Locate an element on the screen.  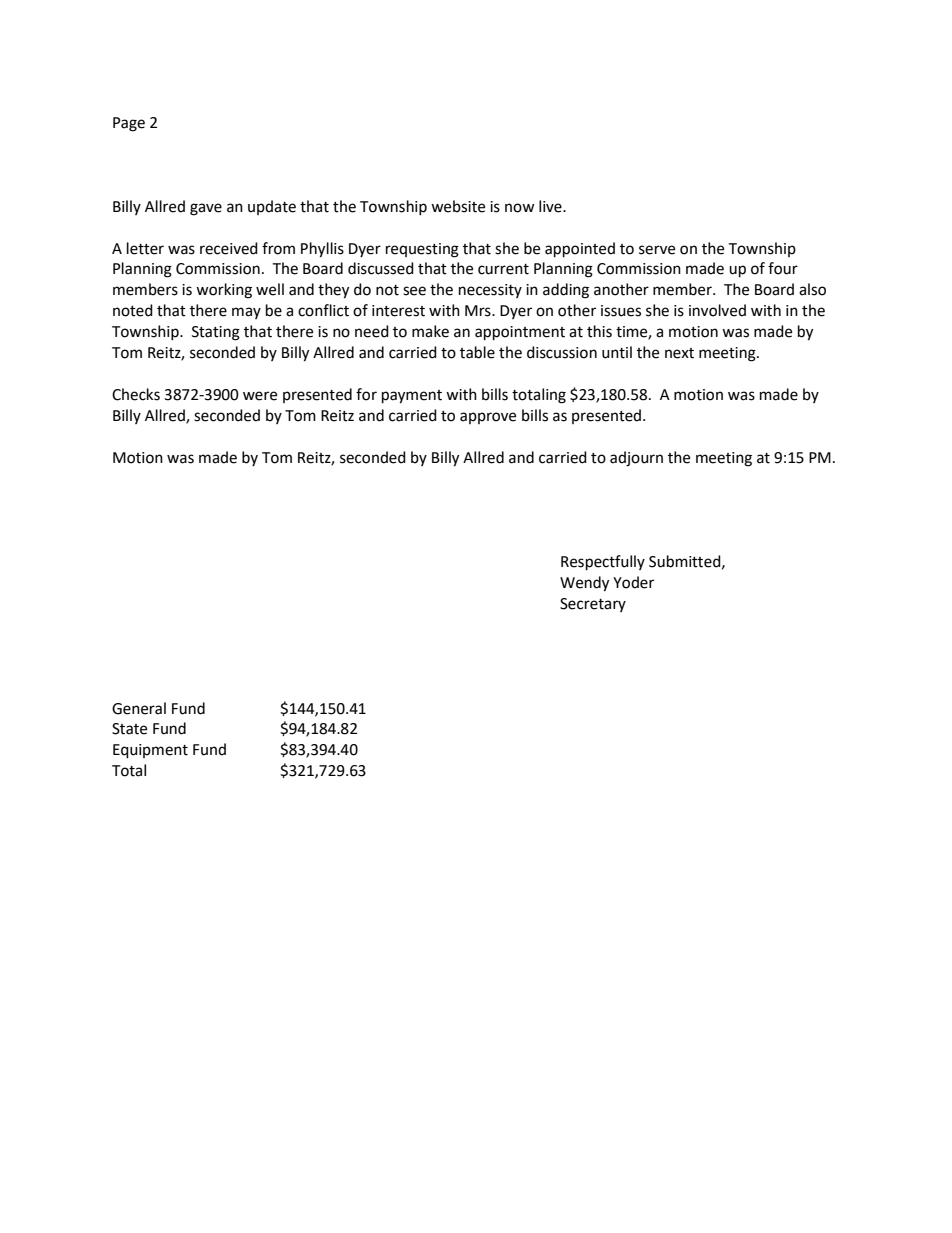
Equipment is located at coordinates (150, 751).
